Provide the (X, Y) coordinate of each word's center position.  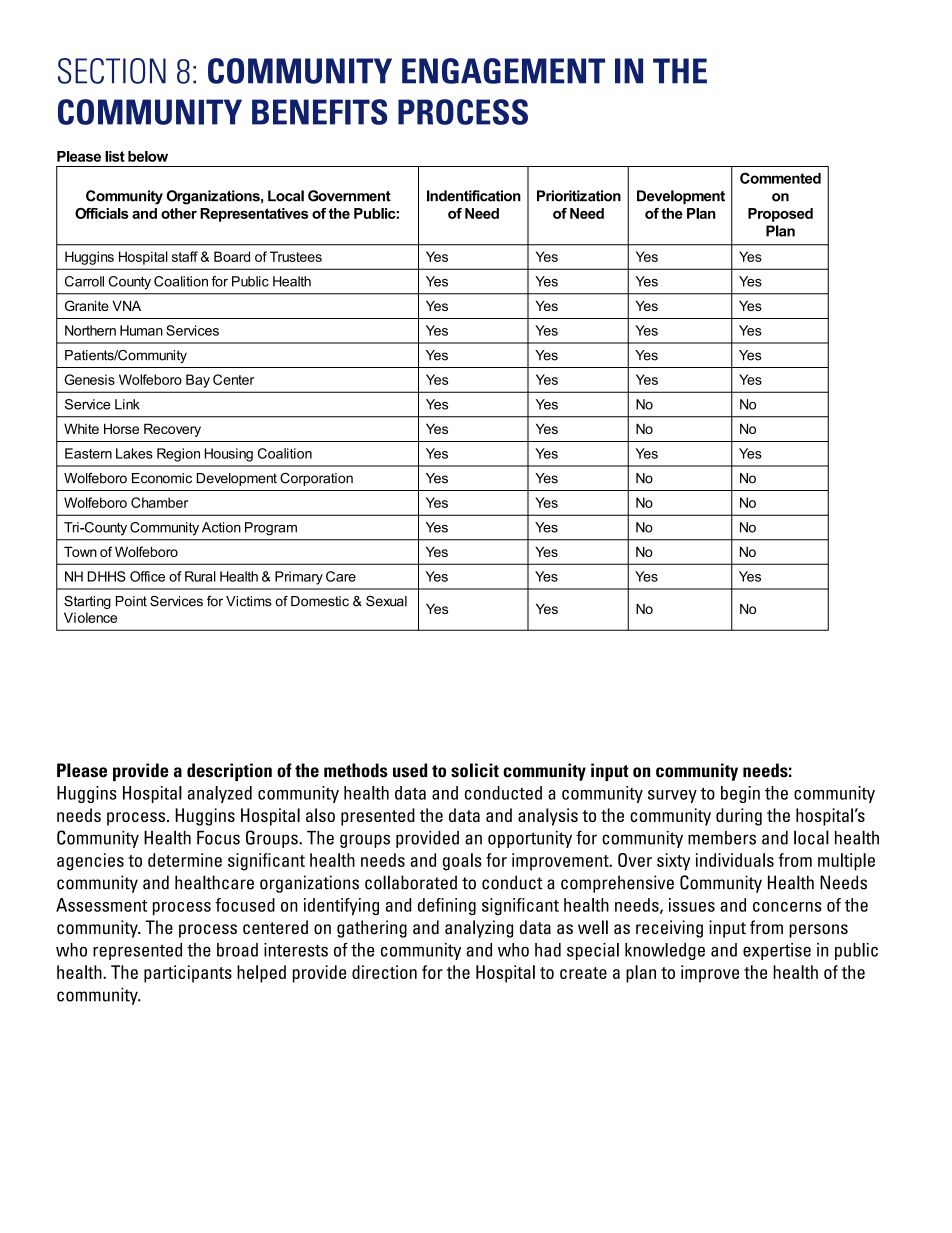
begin (740, 794)
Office (147, 576)
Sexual (386, 601)
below (148, 156)
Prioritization (579, 196)
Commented (780, 178)
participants (188, 974)
